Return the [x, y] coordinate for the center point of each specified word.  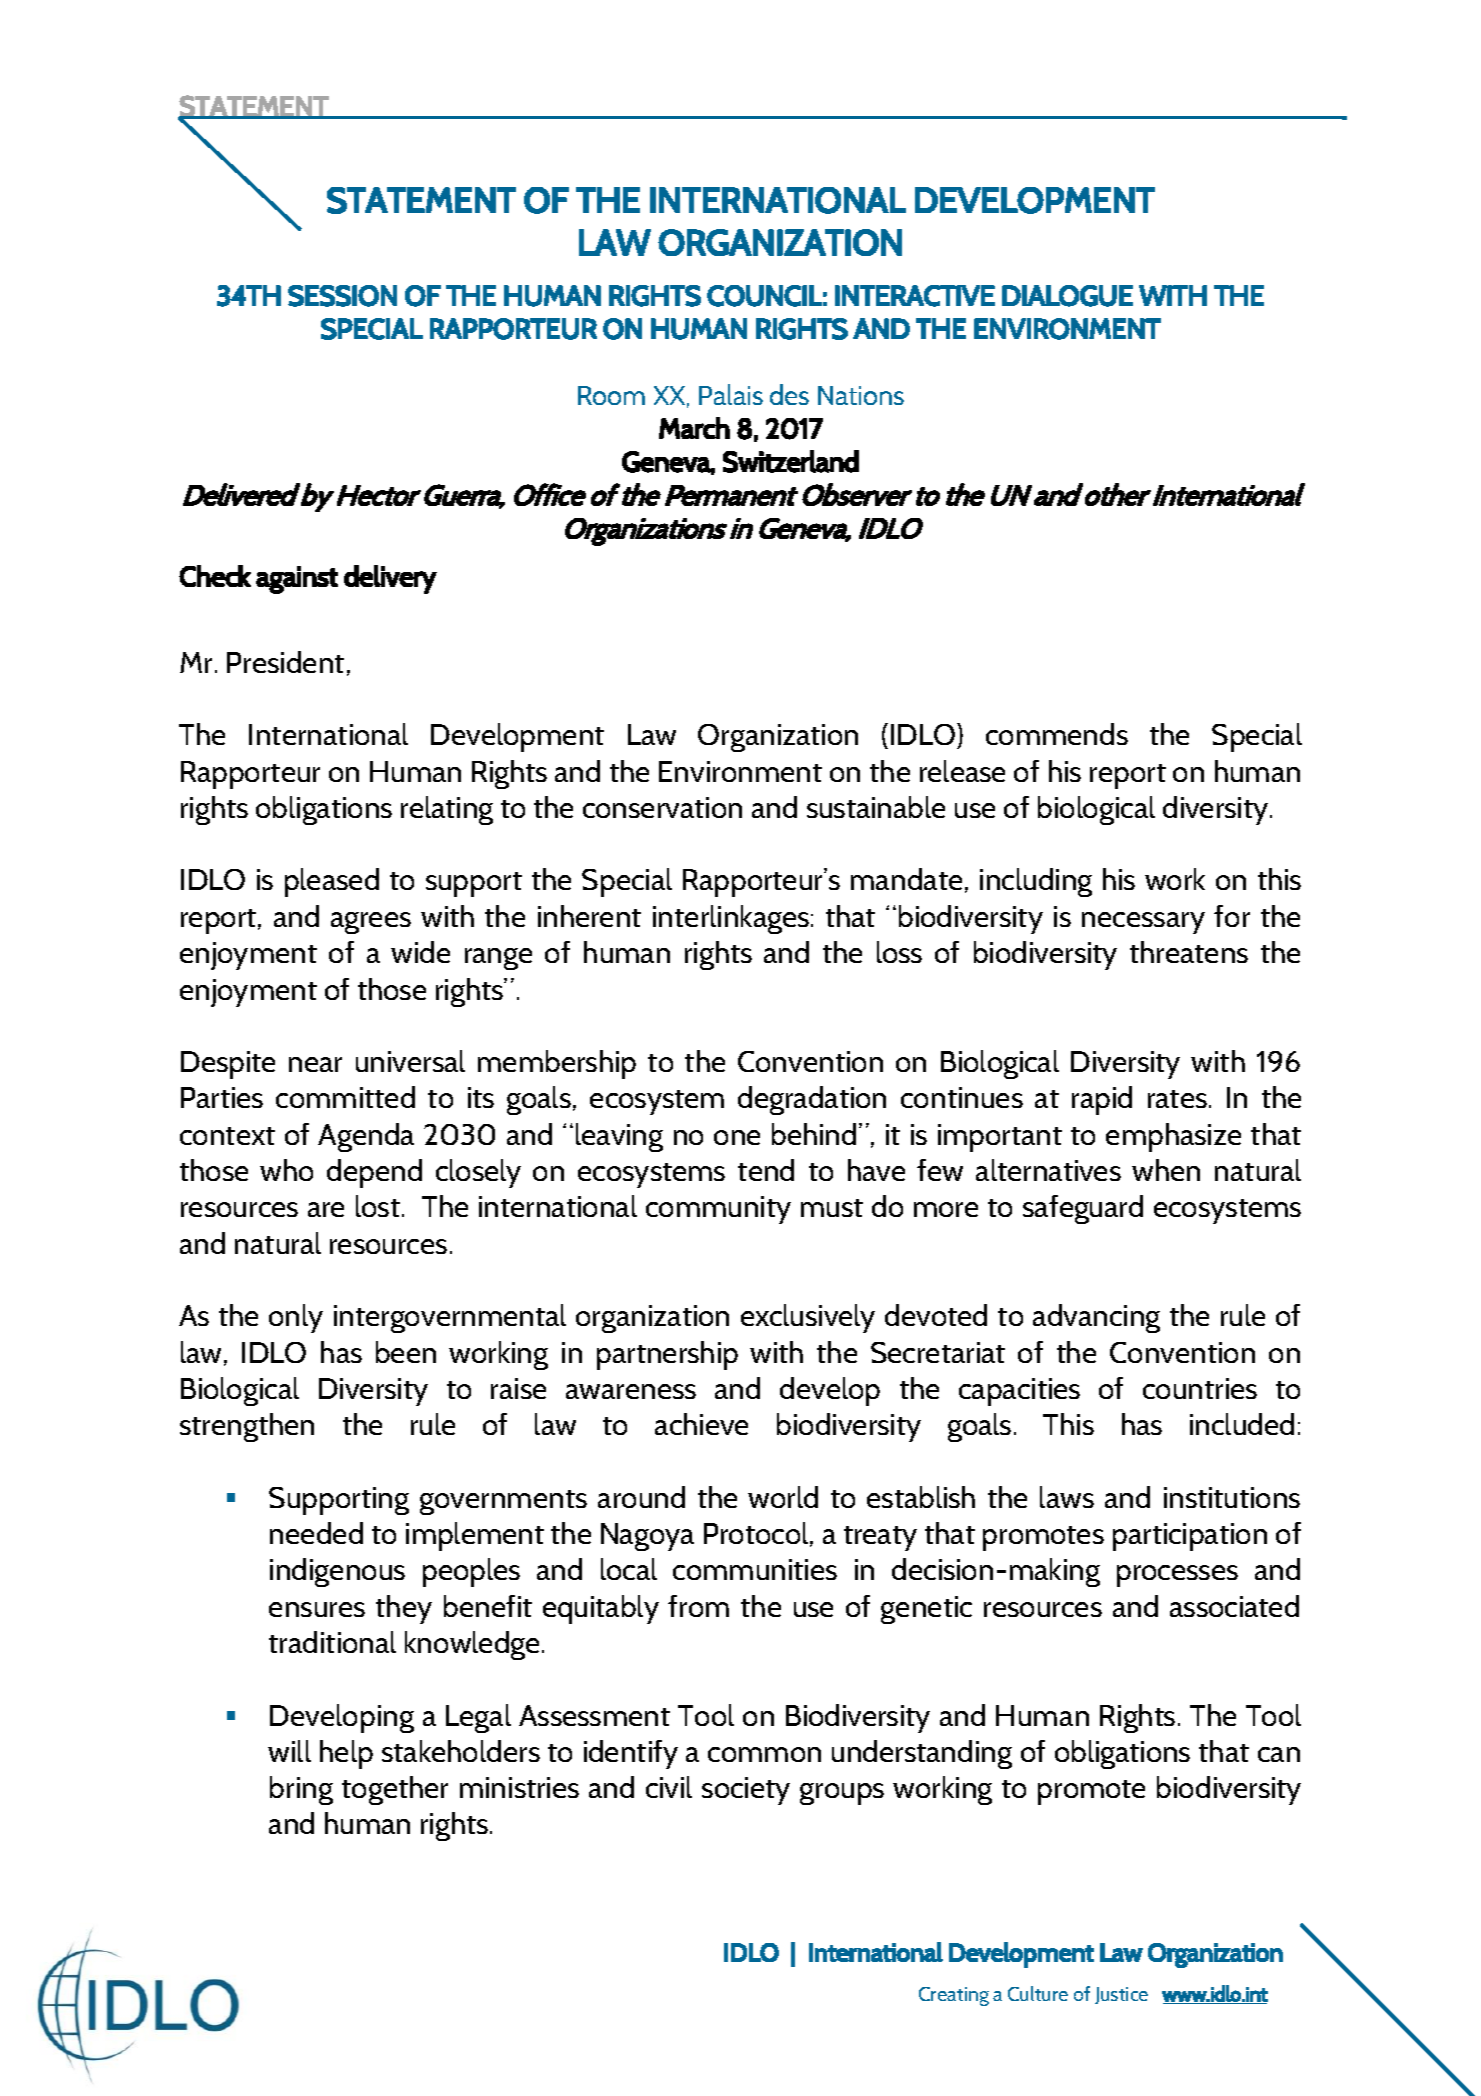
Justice [1121, 1995]
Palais [731, 394]
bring [301, 1790]
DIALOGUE [1067, 296]
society [746, 1791]
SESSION [342, 296]
